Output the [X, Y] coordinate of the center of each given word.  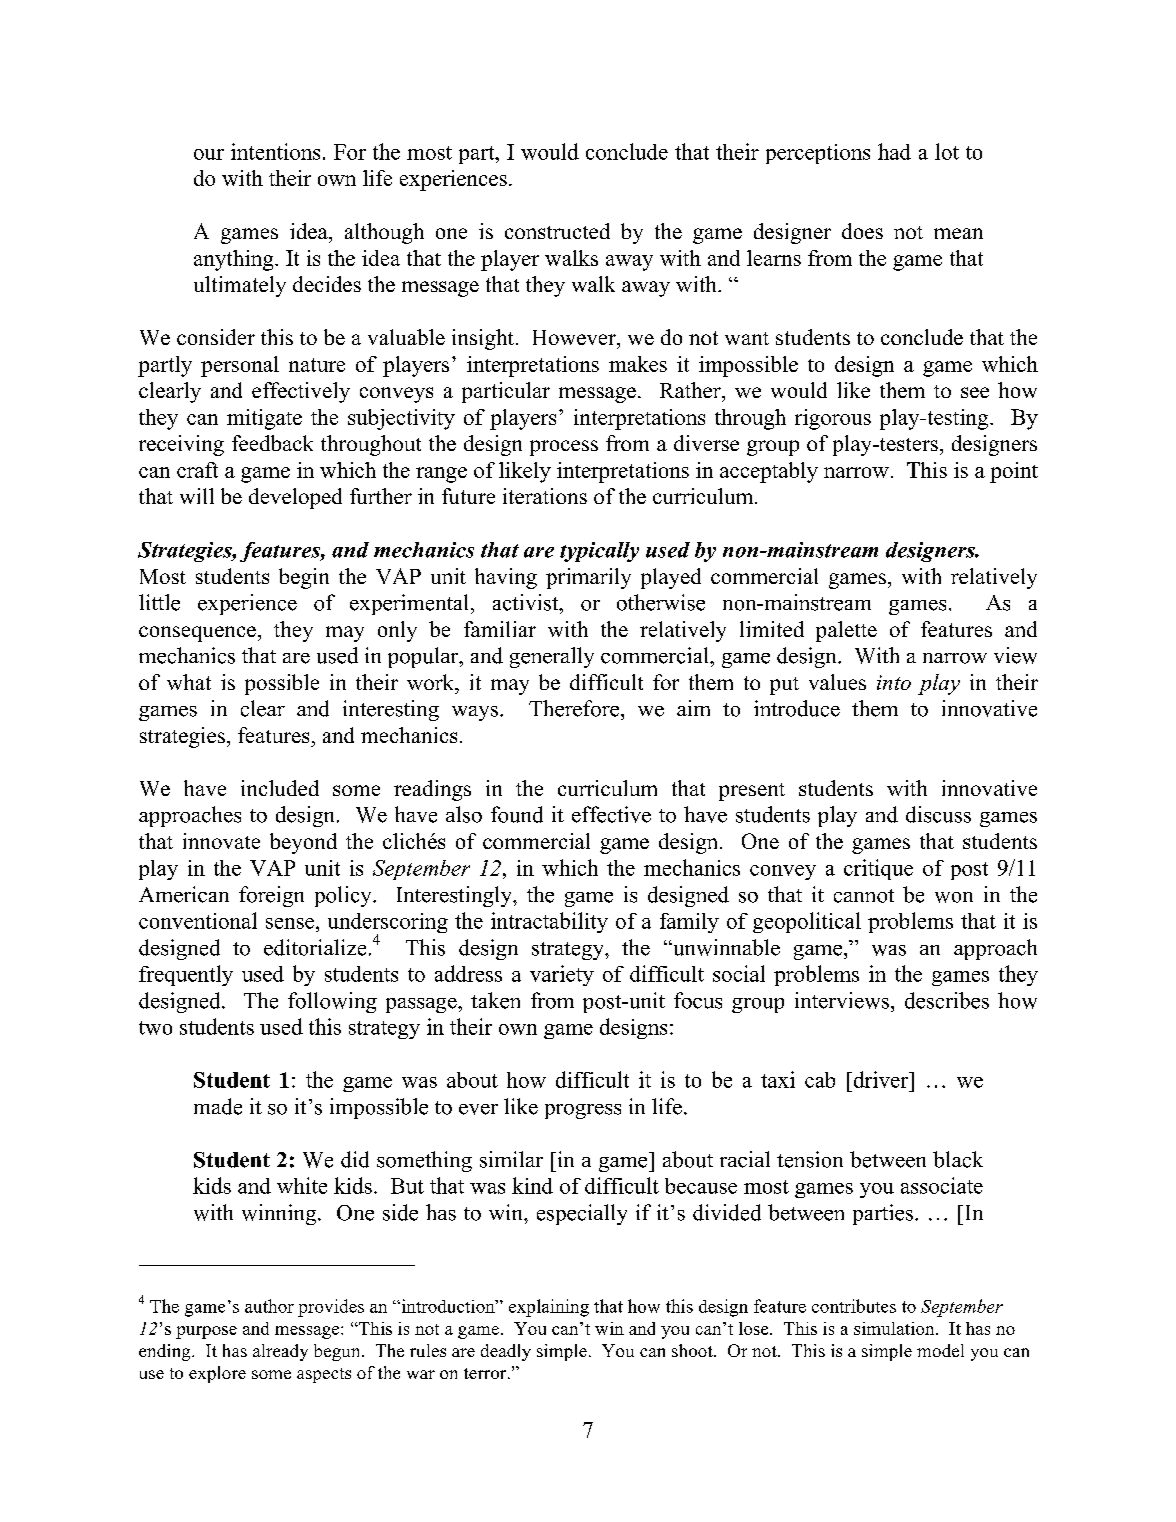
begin [304, 578]
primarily [588, 578]
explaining [549, 1308]
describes [947, 1000]
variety [562, 975]
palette [846, 631]
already [280, 1352]
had [894, 151]
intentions [275, 151]
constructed [557, 231]
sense [291, 923]
